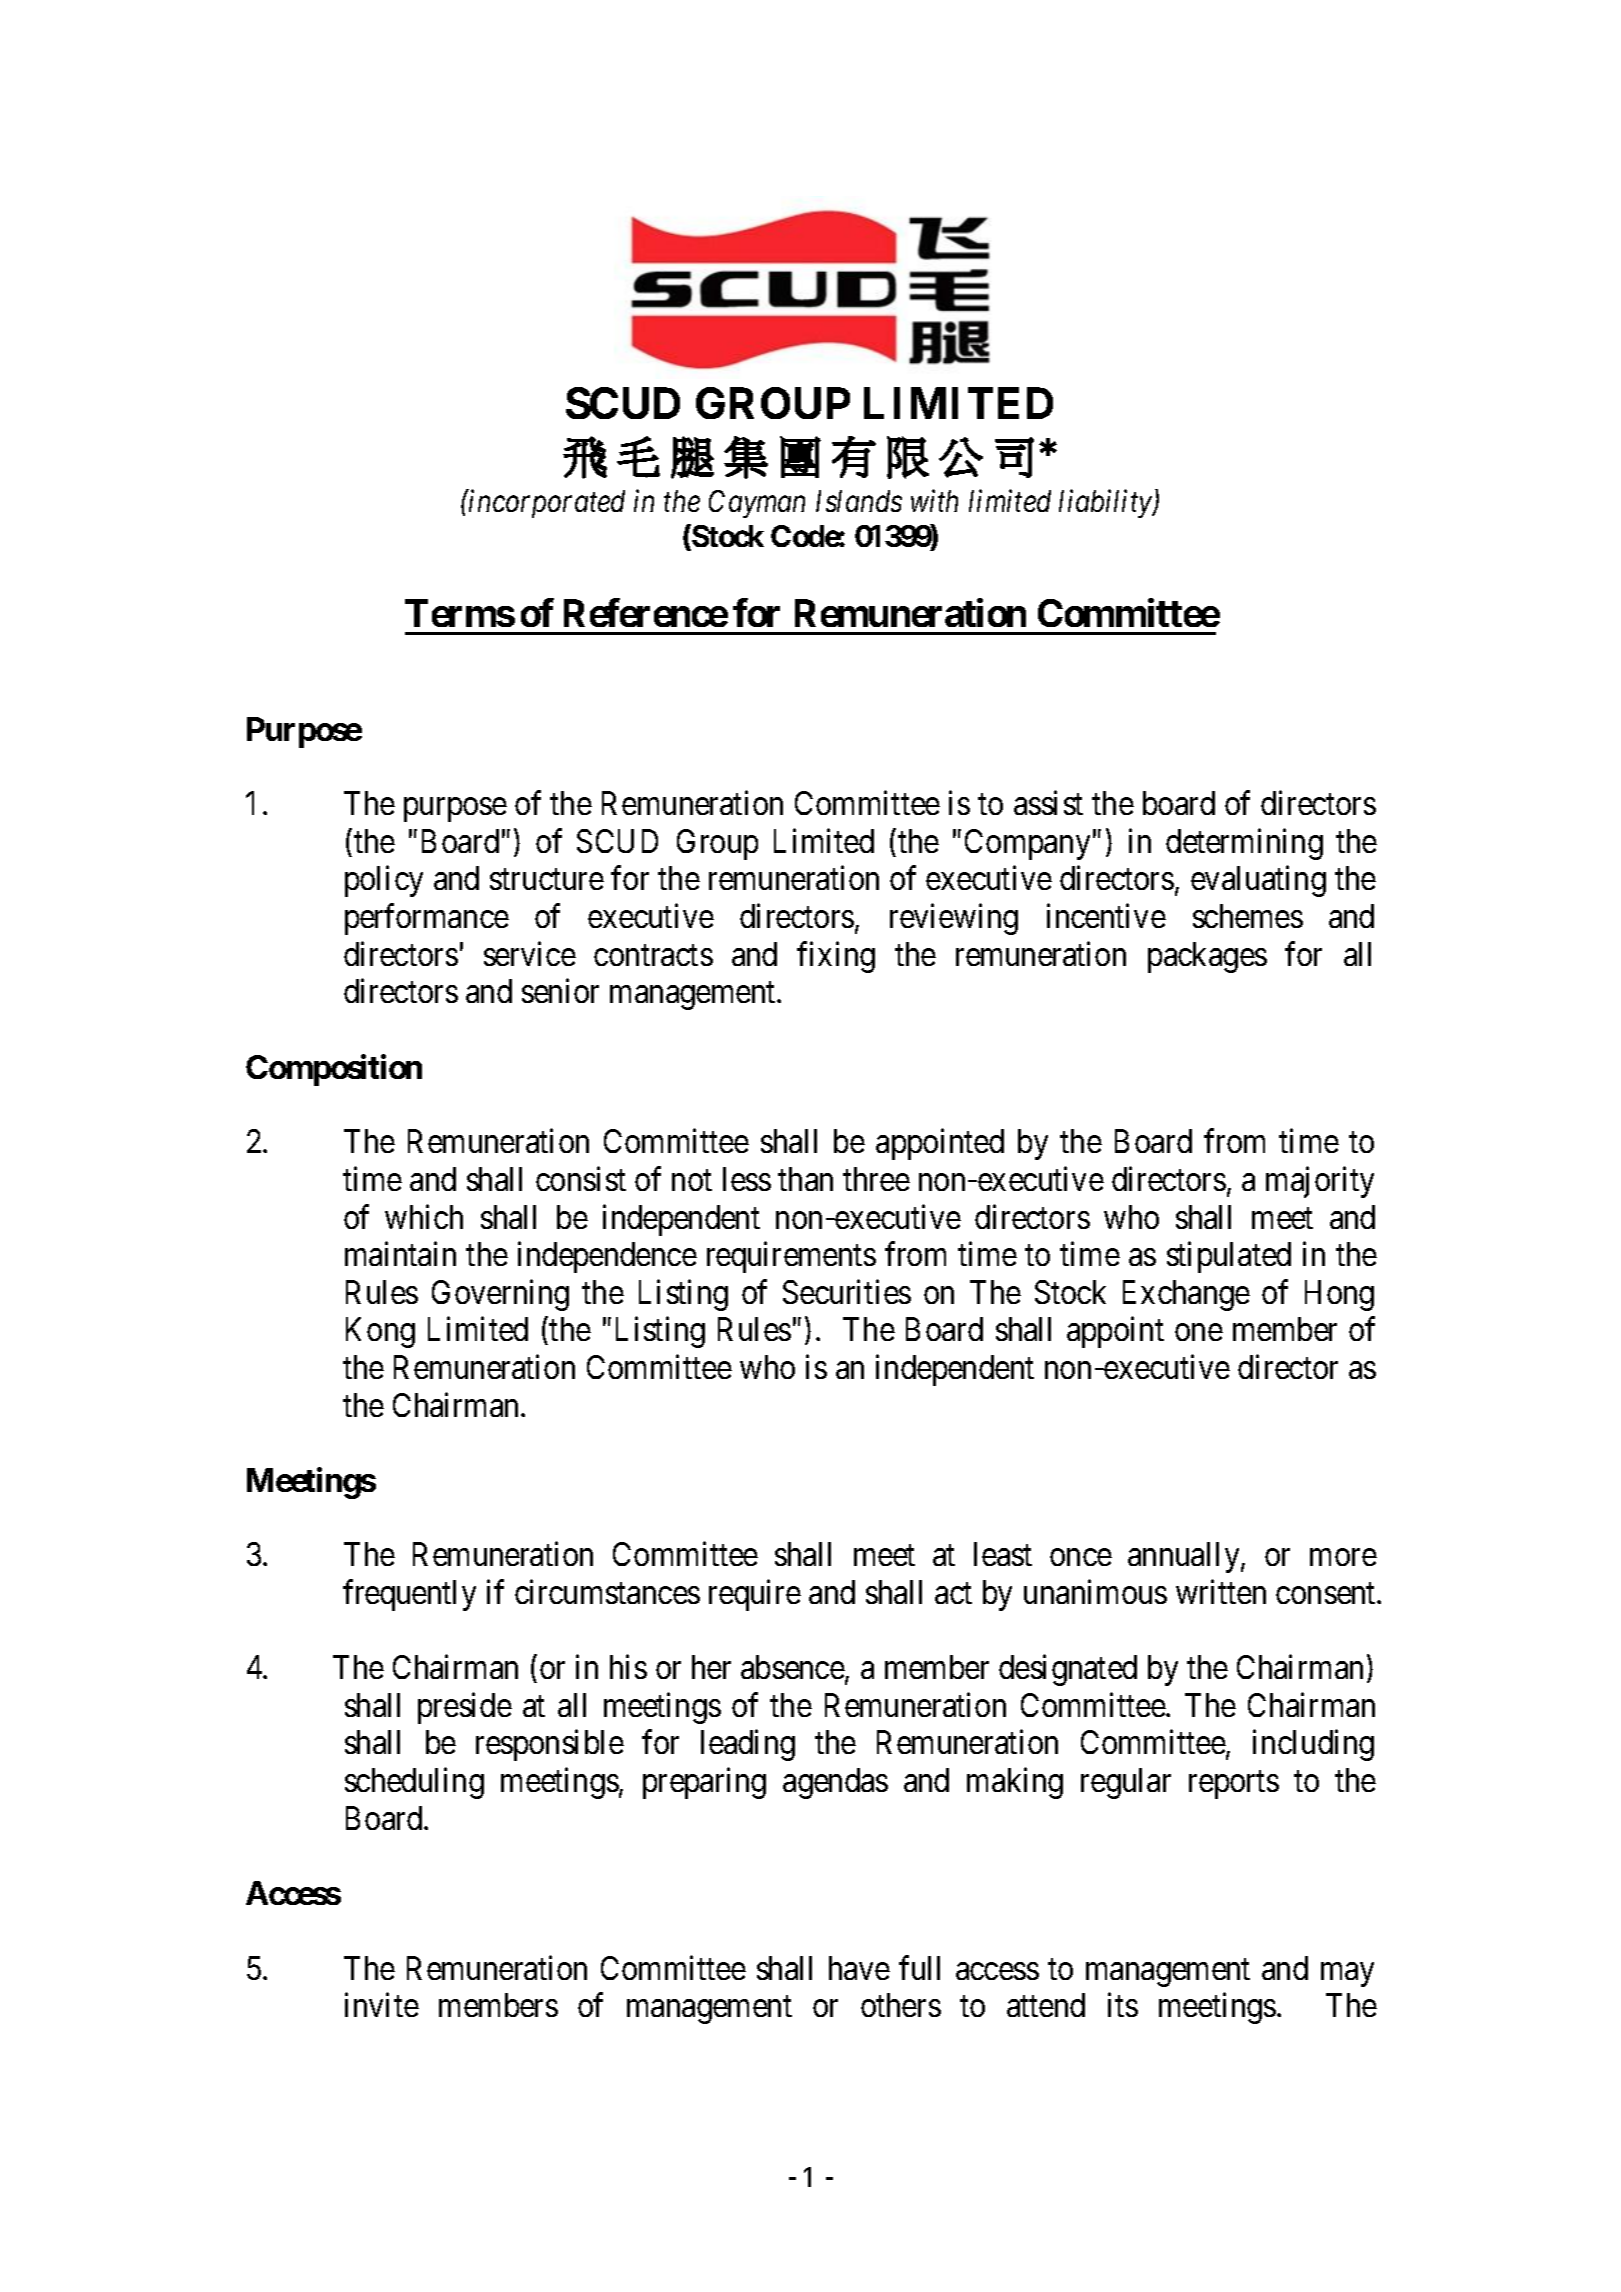 The width and height of the screenshot is (1621, 2292). What do you see at coordinates (1003, 1554) in the screenshot?
I see `least` at bounding box center [1003, 1554].
